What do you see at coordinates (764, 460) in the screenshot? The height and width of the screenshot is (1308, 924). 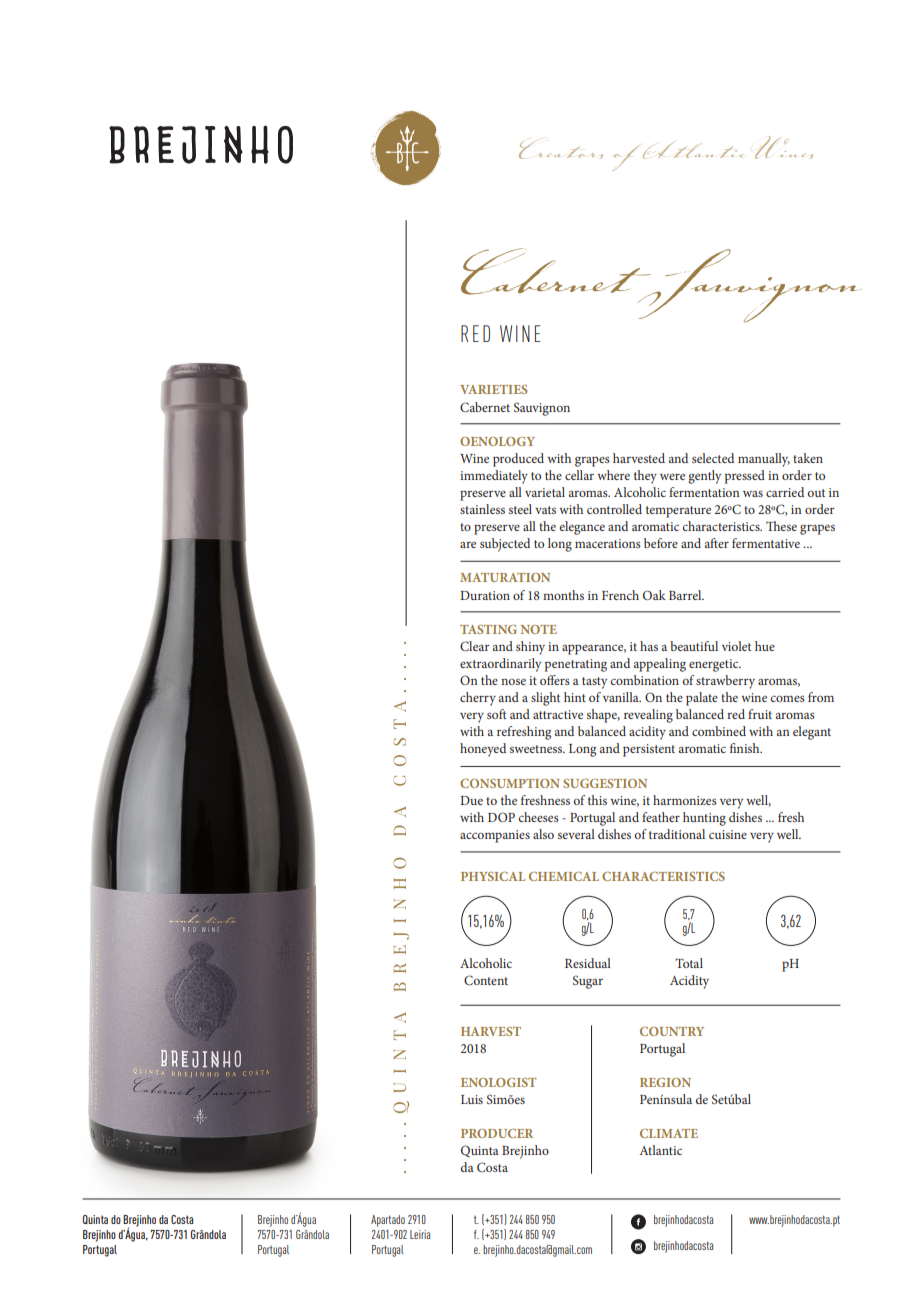 I see `manually` at bounding box center [764, 460].
